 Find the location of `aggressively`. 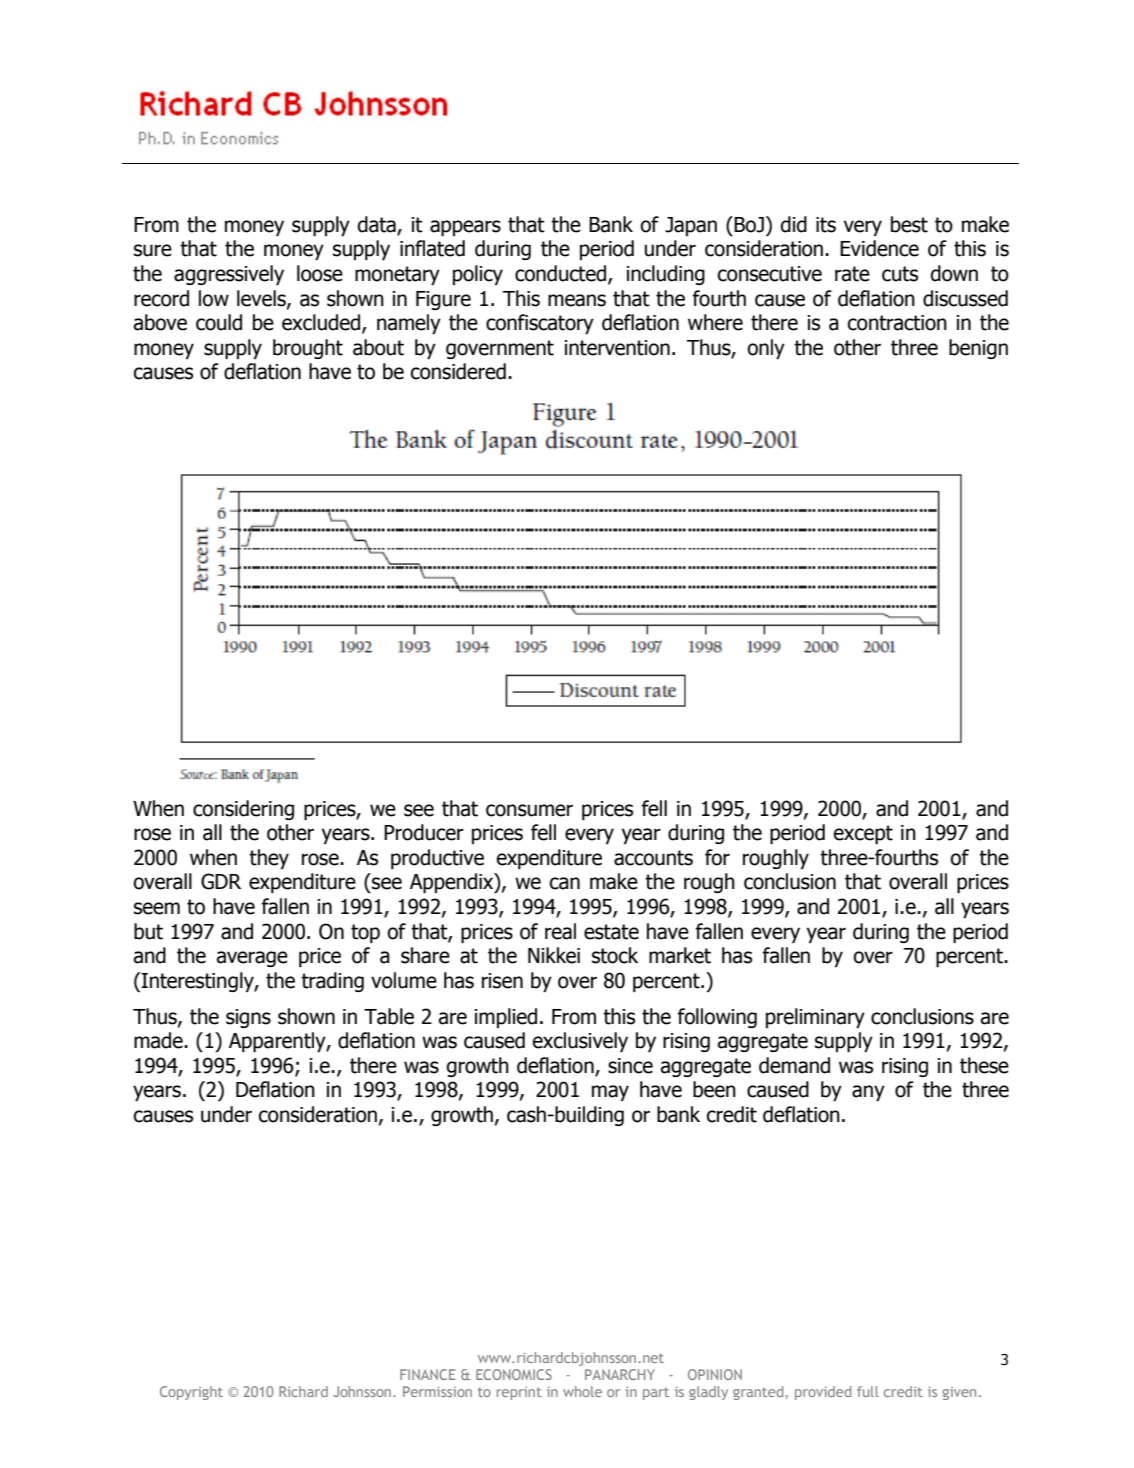

aggressively is located at coordinates (229, 275).
